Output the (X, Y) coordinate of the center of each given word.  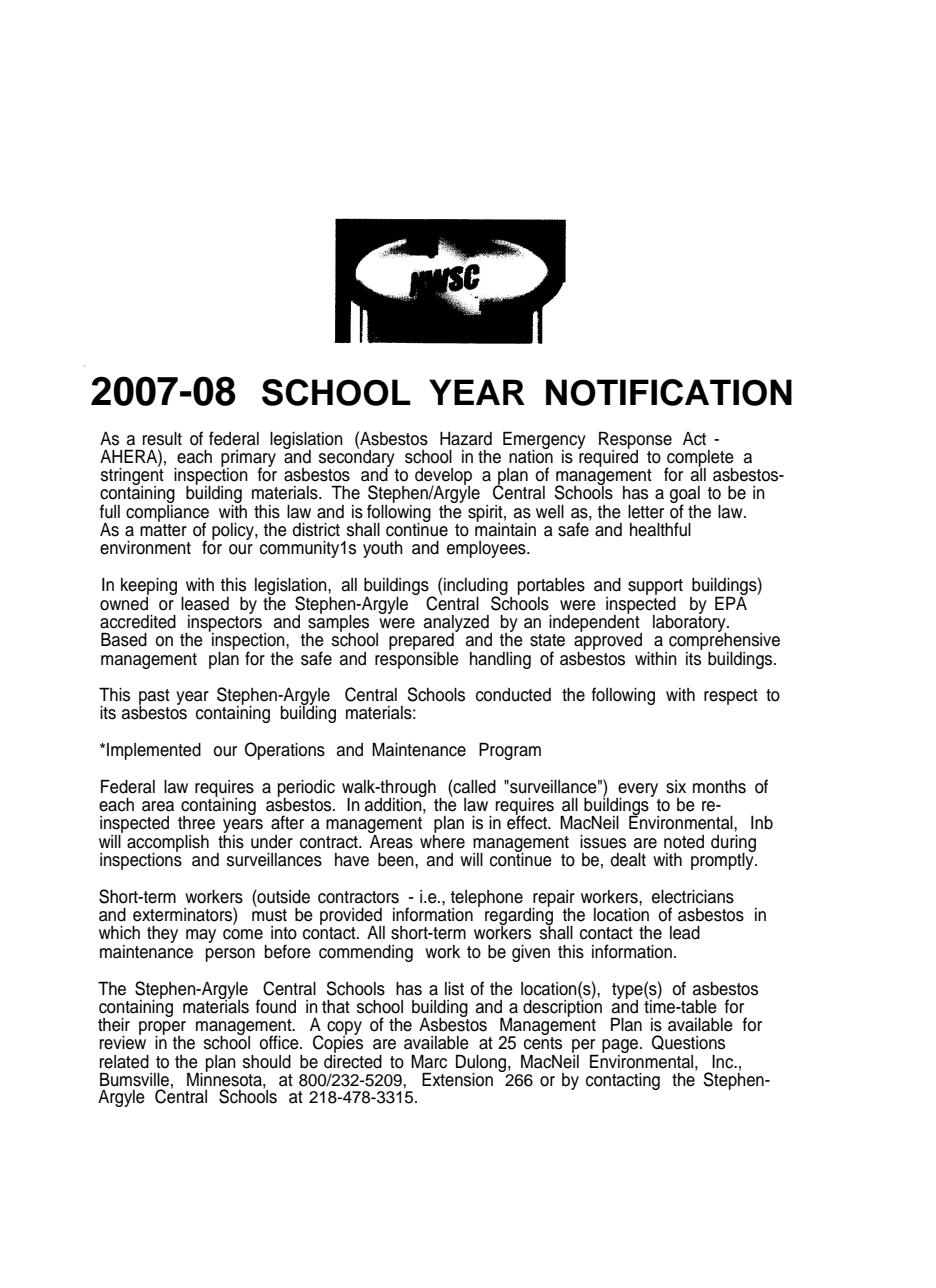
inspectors (224, 624)
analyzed (457, 625)
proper (162, 1029)
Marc (429, 1062)
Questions (688, 1042)
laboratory (690, 624)
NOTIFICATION (669, 392)
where (442, 840)
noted (684, 842)
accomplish (168, 844)
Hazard (466, 439)
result (162, 439)
